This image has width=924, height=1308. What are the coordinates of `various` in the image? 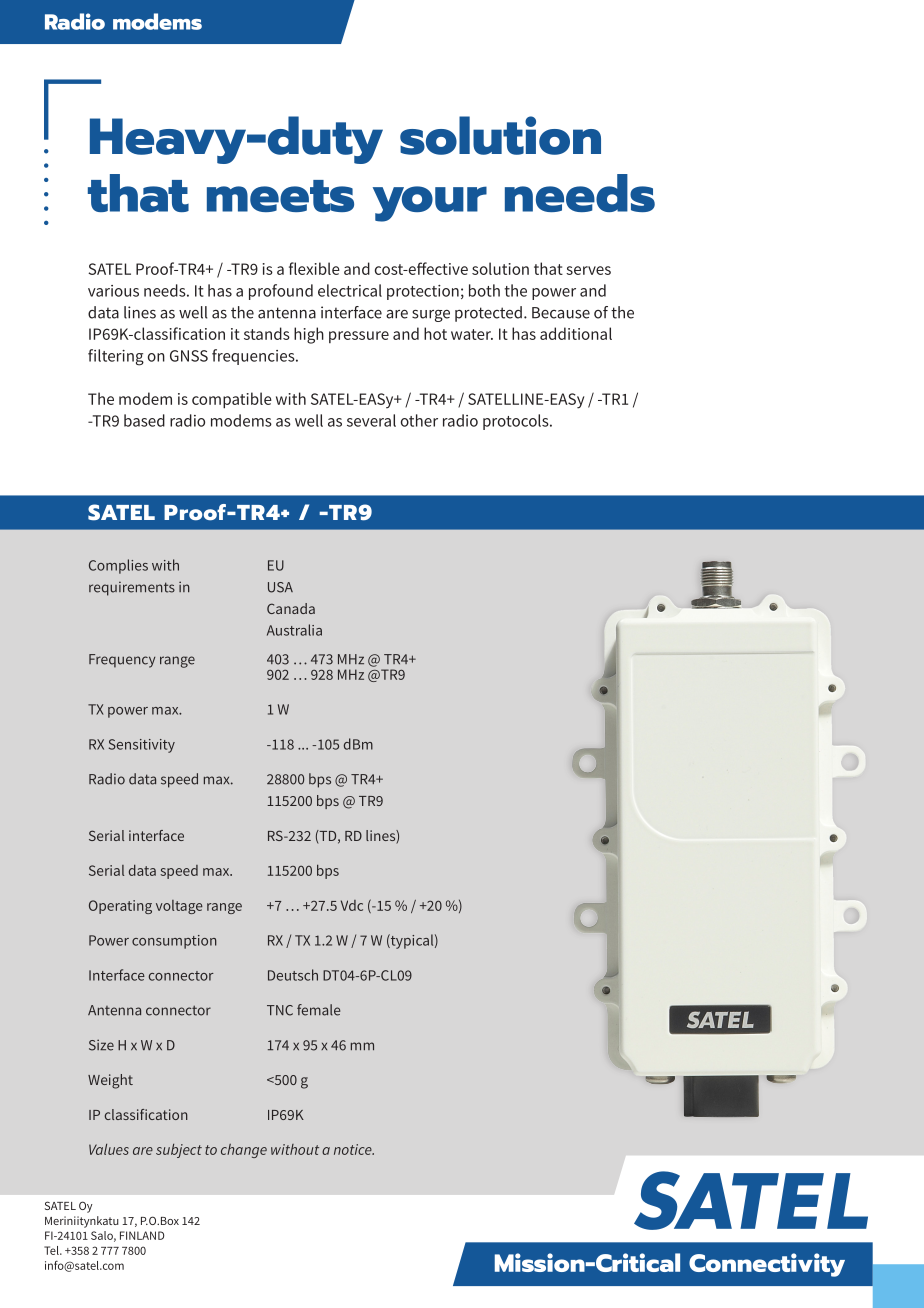 It's located at (113, 291).
